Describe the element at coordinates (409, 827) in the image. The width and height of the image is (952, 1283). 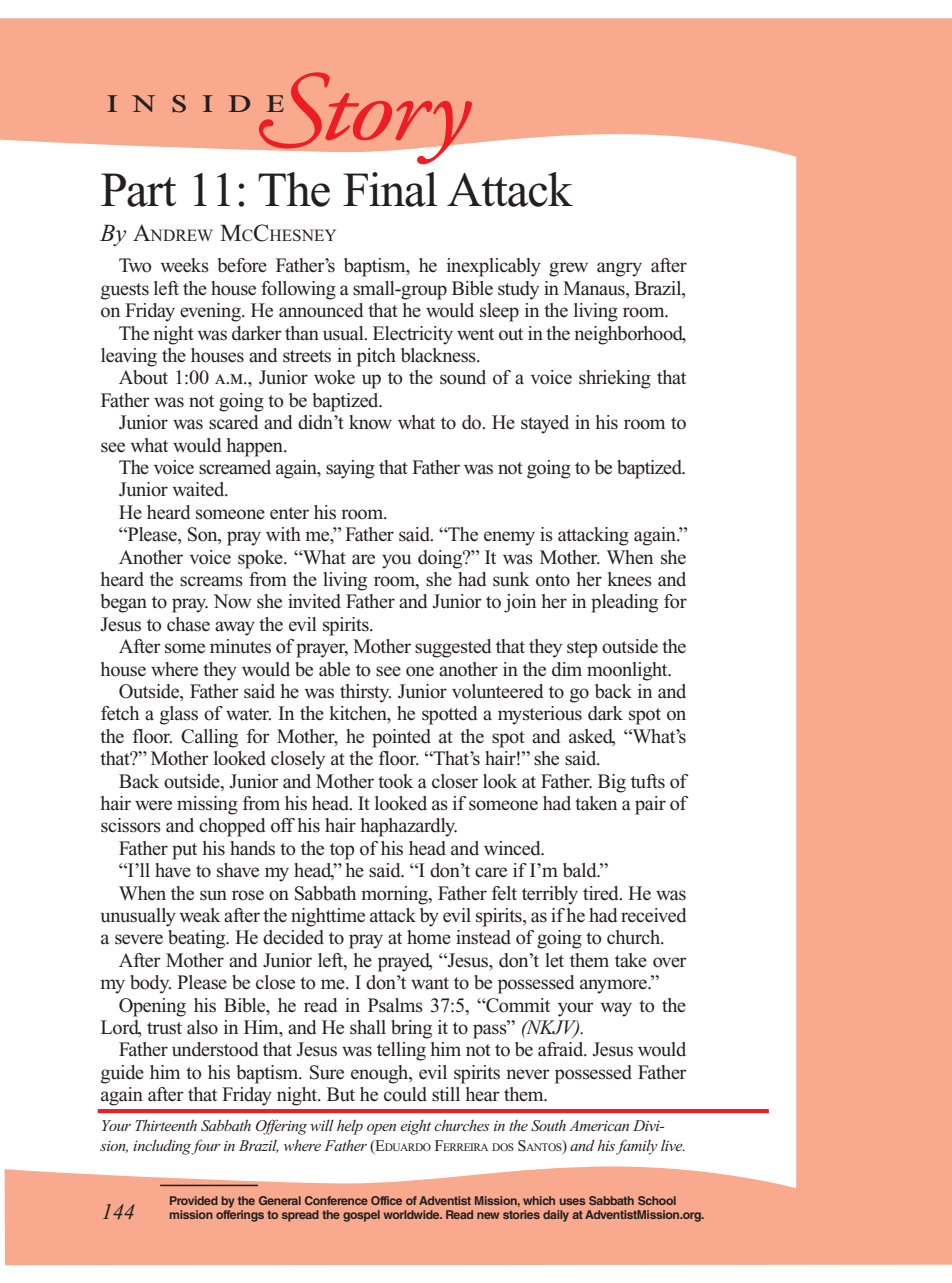
I see `haphazardly` at that location.
